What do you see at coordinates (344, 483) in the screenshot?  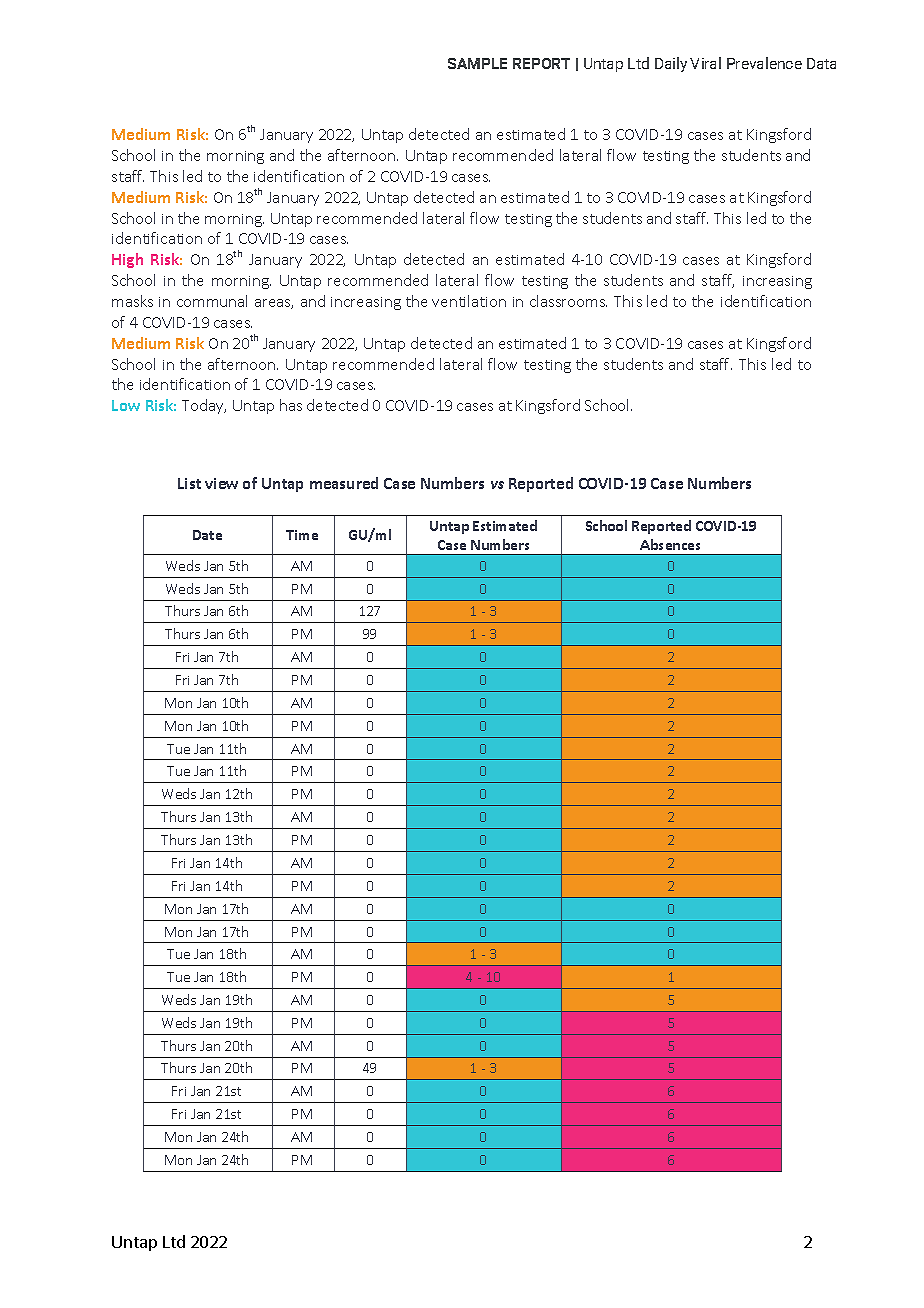 I see `measured` at bounding box center [344, 483].
